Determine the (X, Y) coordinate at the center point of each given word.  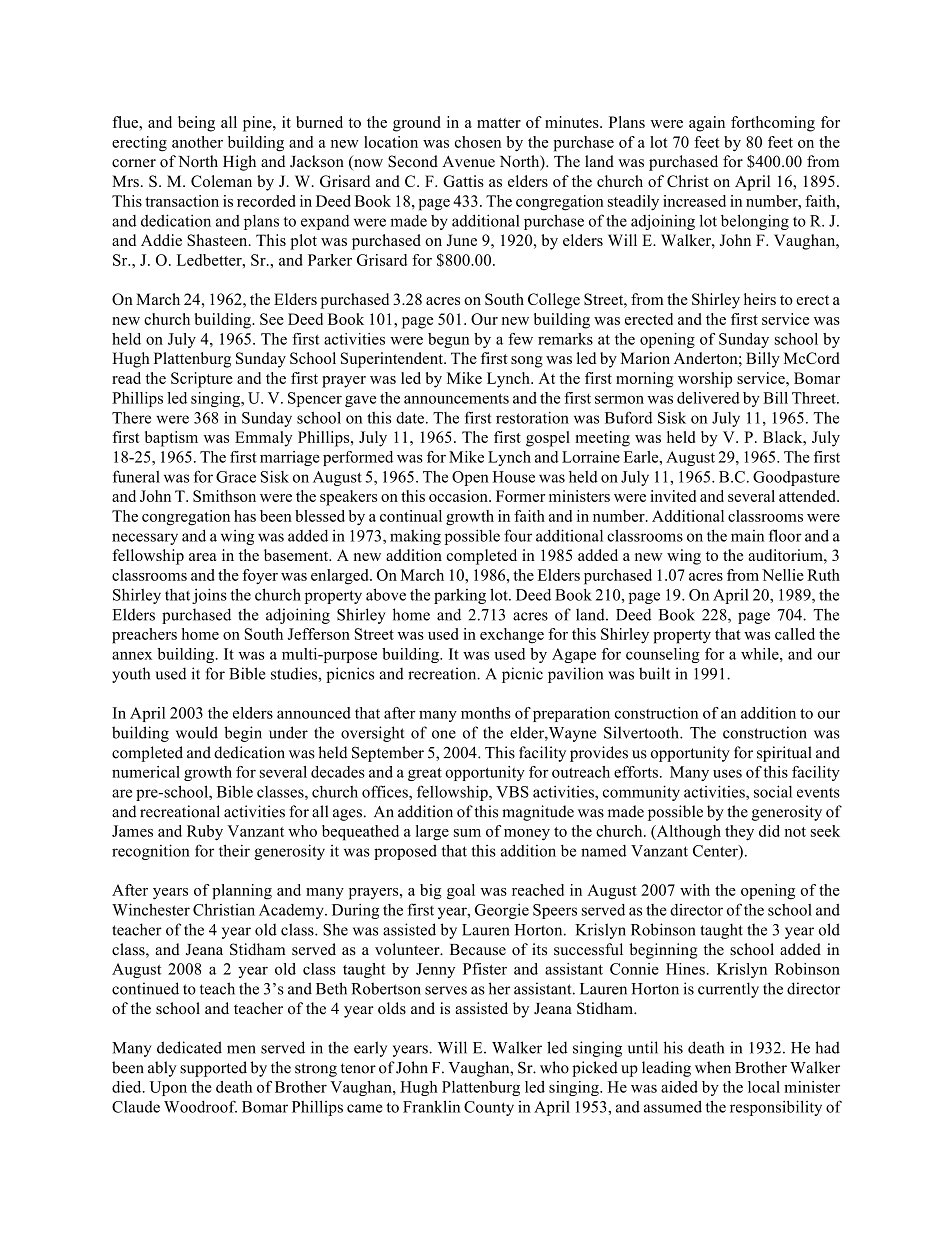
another (197, 142)
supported (213, 1069)
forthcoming (773, 124)
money (527, 835)
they (739, 833)
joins (209, 596)
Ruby (205, 833)
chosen (478, 142)
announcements (456, 399)
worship (705, 380)
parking (460, 596)
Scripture (202, 380)
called (795, 634)
